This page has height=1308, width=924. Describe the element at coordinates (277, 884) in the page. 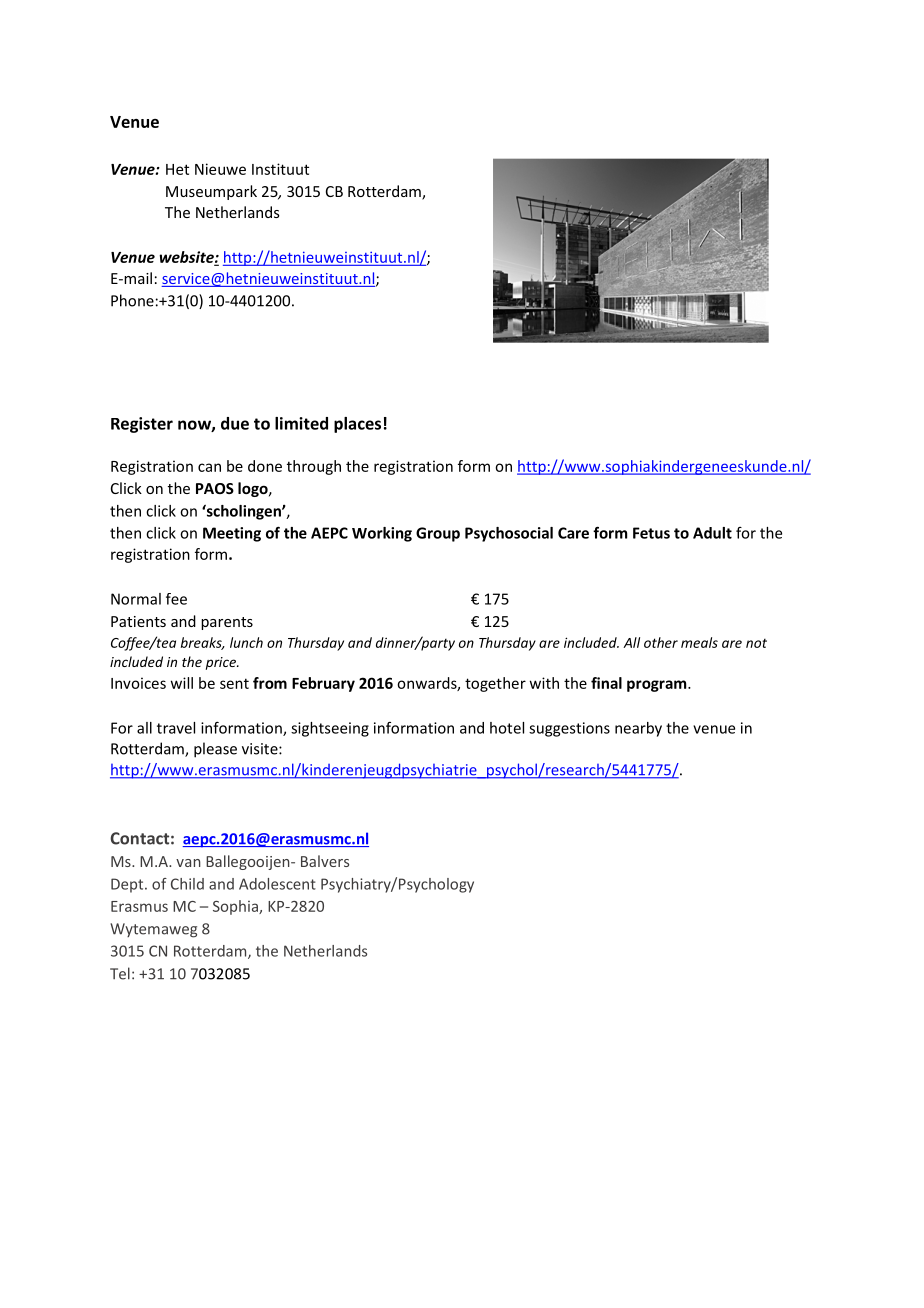

I see `Adolescent` at that location.
